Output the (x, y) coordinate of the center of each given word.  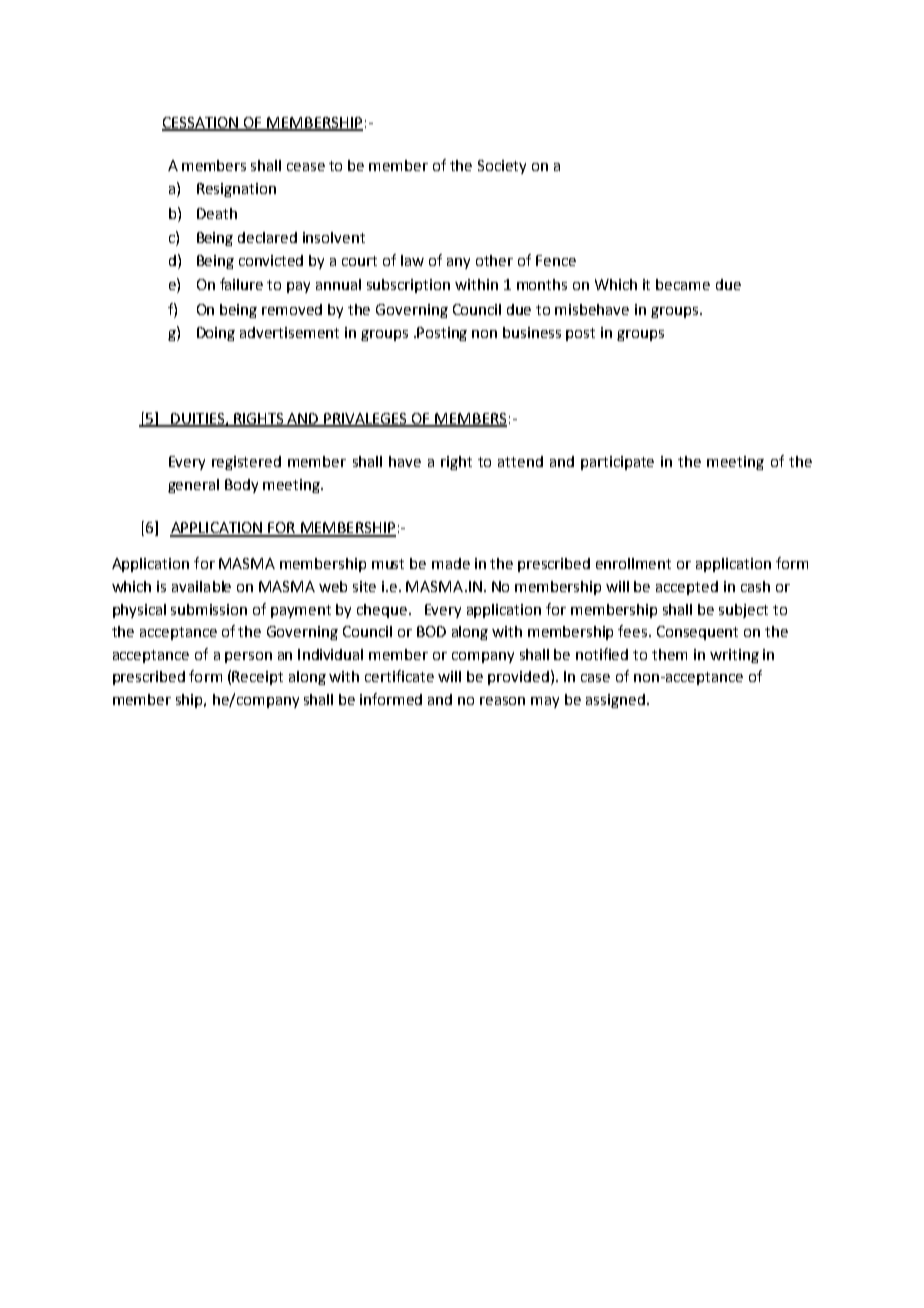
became (683, 284)
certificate (399, 676)
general (193, 486)
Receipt (257, 678)
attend (520, 461)
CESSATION (201, 124)
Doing (216, 334)
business (532, 332)
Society (502, 167)
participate (617, 463)
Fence (556, 260)
